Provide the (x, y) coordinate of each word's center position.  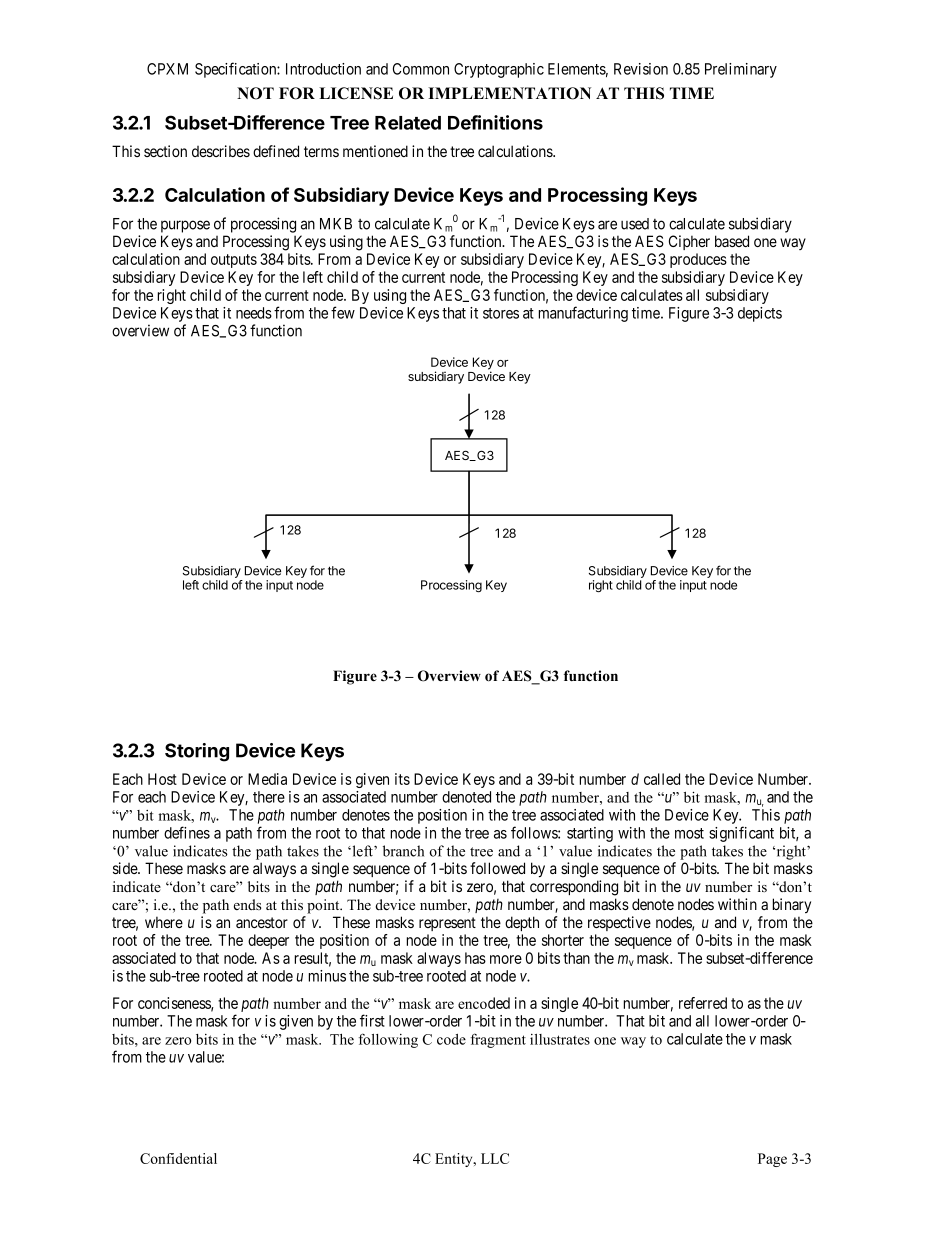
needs (254, 313)
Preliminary (741, 70)
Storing (197, 752)
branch (403, 851)
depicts (760, 314)
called (662, 779)
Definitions (495, 122)
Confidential (178, 1158)
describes (221, 151)
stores (501, 313)
